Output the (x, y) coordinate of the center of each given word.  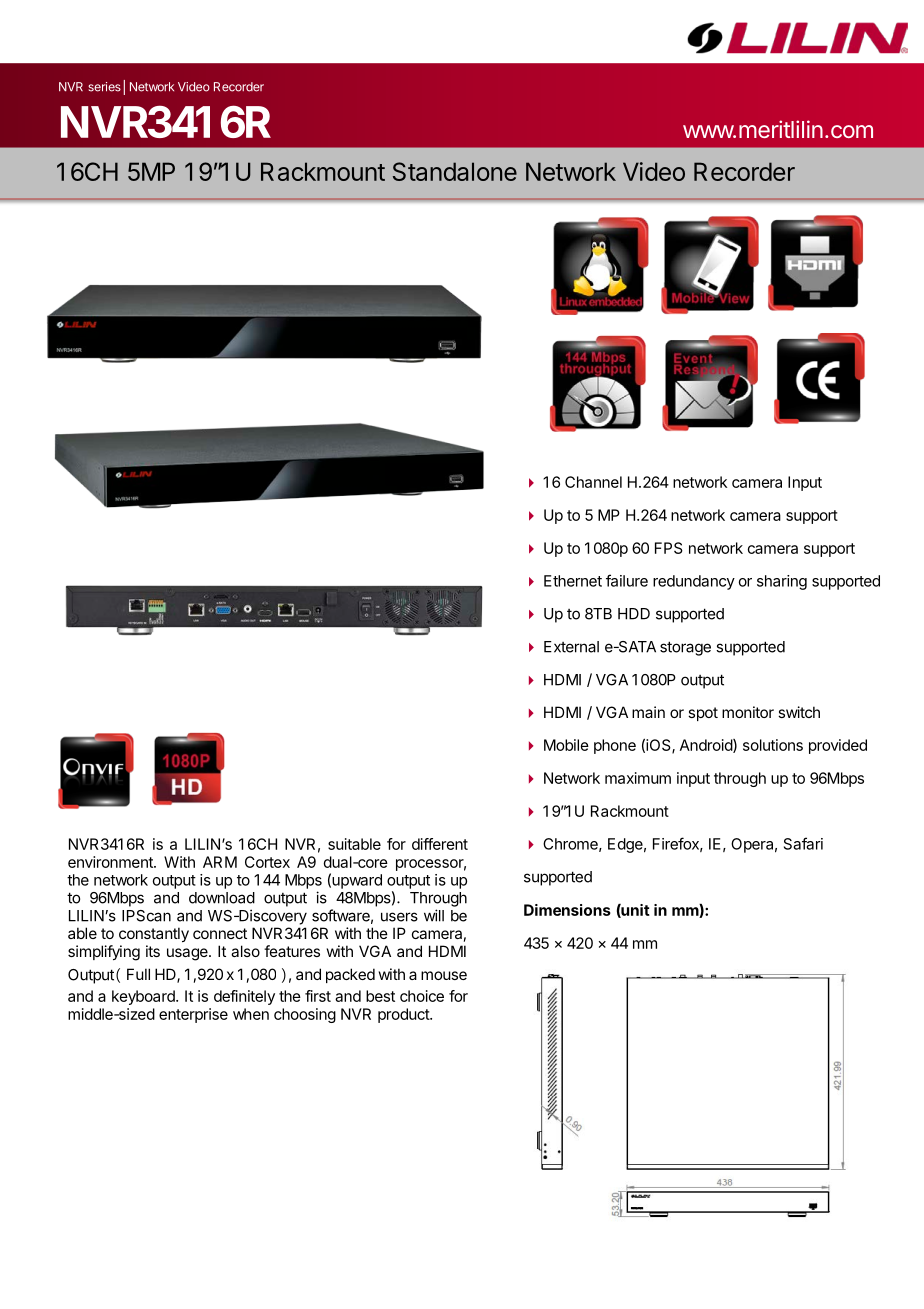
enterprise (193, 1015)
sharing (782, 582)
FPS (669, 548)
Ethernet (573, 581)
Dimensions (567, 910)
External (571, 647)
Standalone (455, 171)
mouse (444, 975)
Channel (593, 482)
